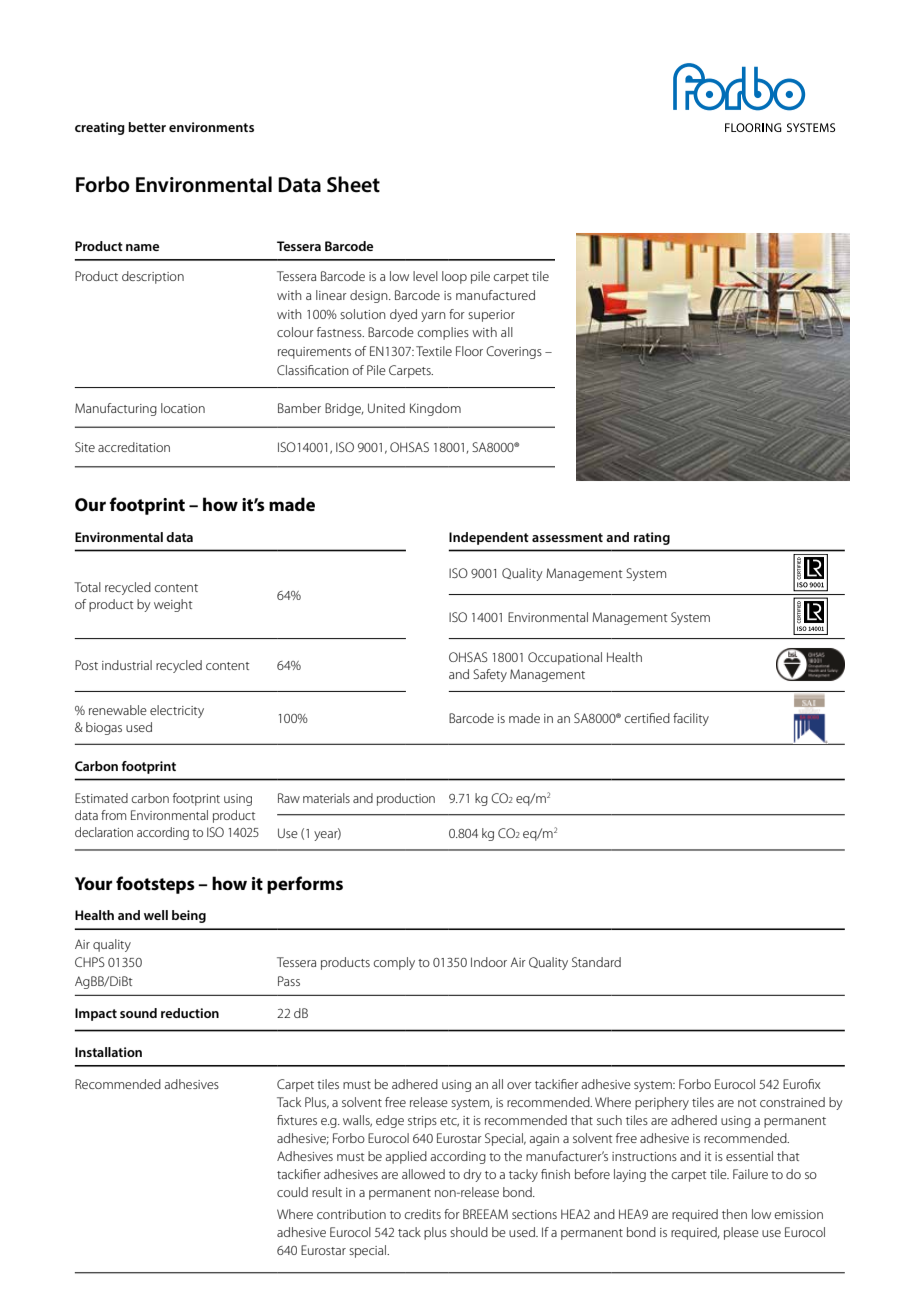  What do you see at coordinates (147, 127) in the document?
I see `better` at bounding box center [147, 127].
